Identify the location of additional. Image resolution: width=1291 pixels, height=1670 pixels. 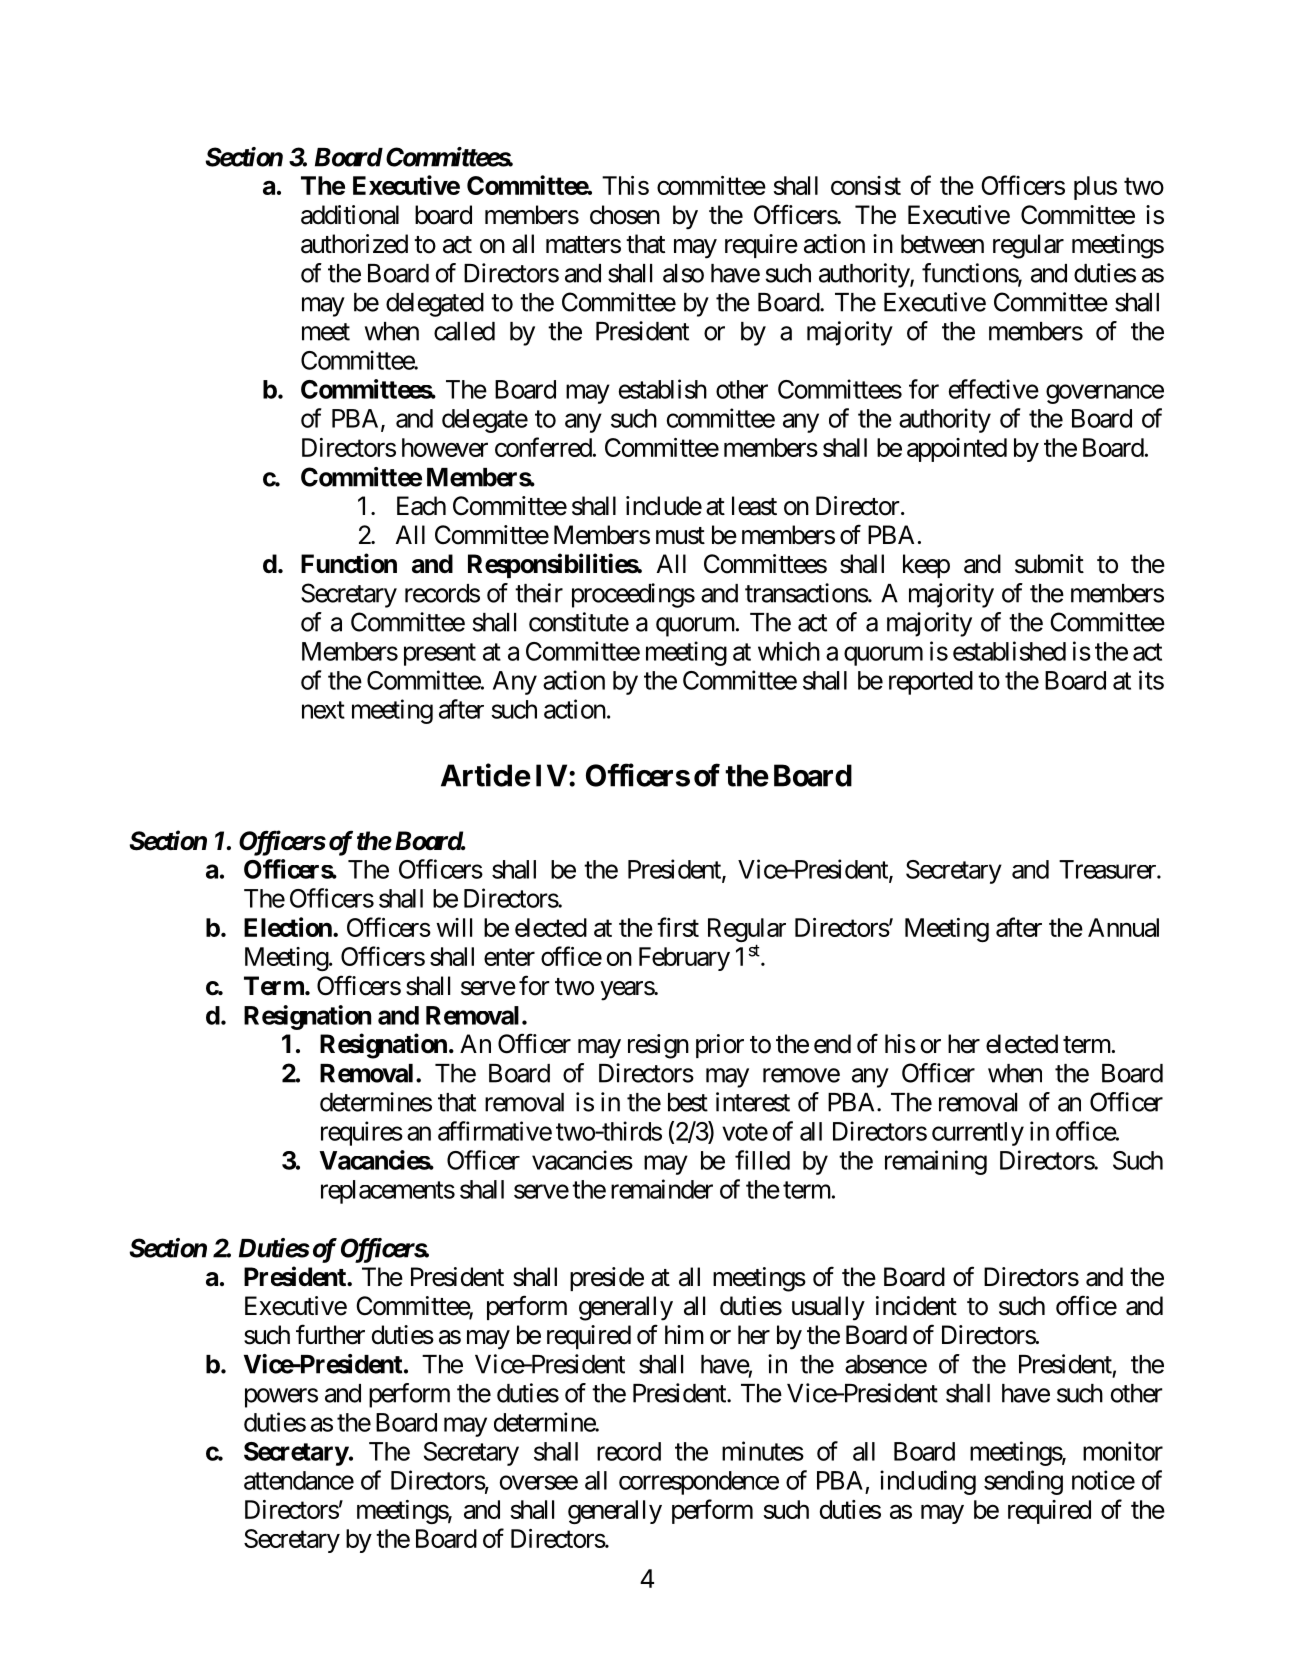
(350, 215).
